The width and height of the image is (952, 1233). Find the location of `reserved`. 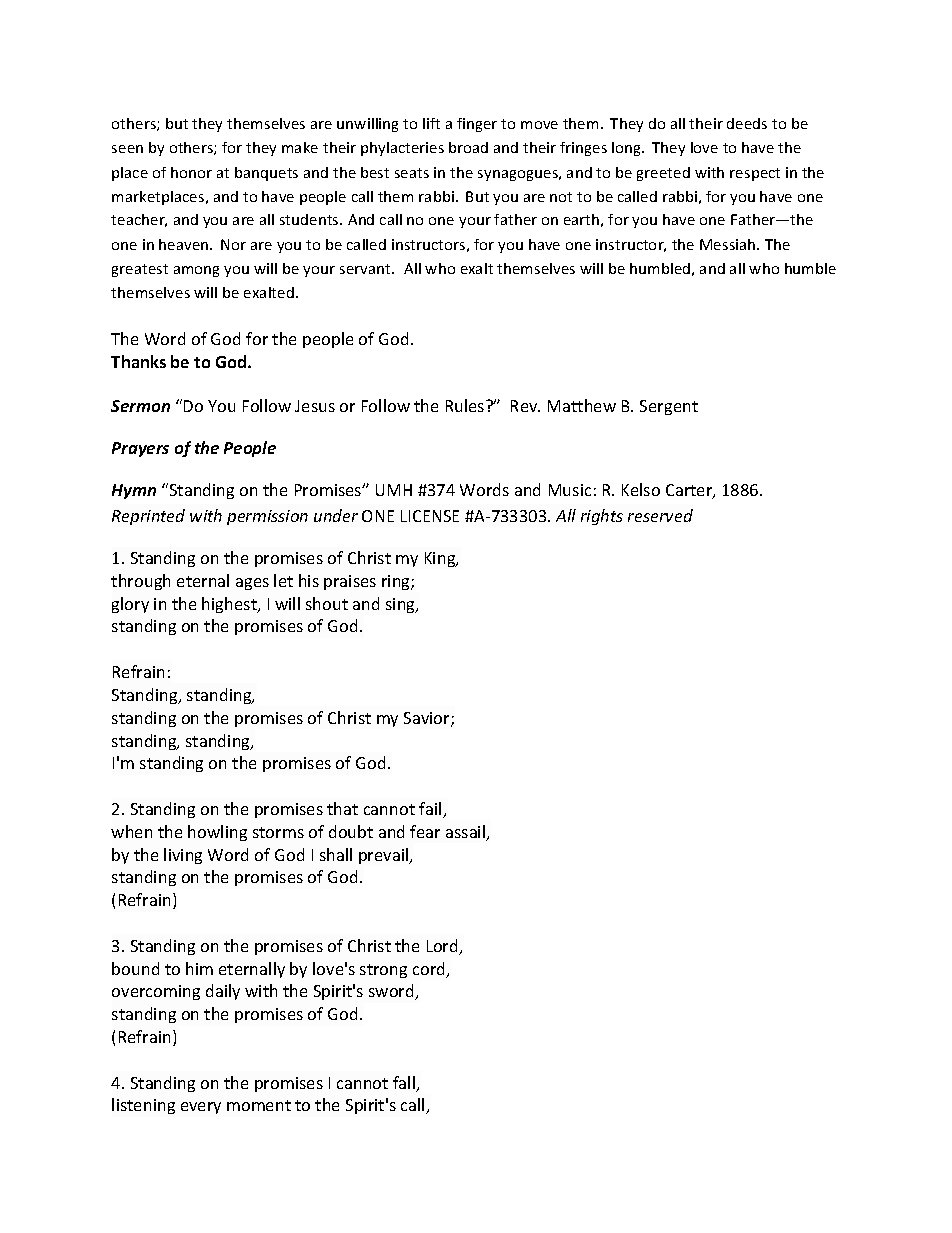

reserved is located at coordinates (660, 515).
